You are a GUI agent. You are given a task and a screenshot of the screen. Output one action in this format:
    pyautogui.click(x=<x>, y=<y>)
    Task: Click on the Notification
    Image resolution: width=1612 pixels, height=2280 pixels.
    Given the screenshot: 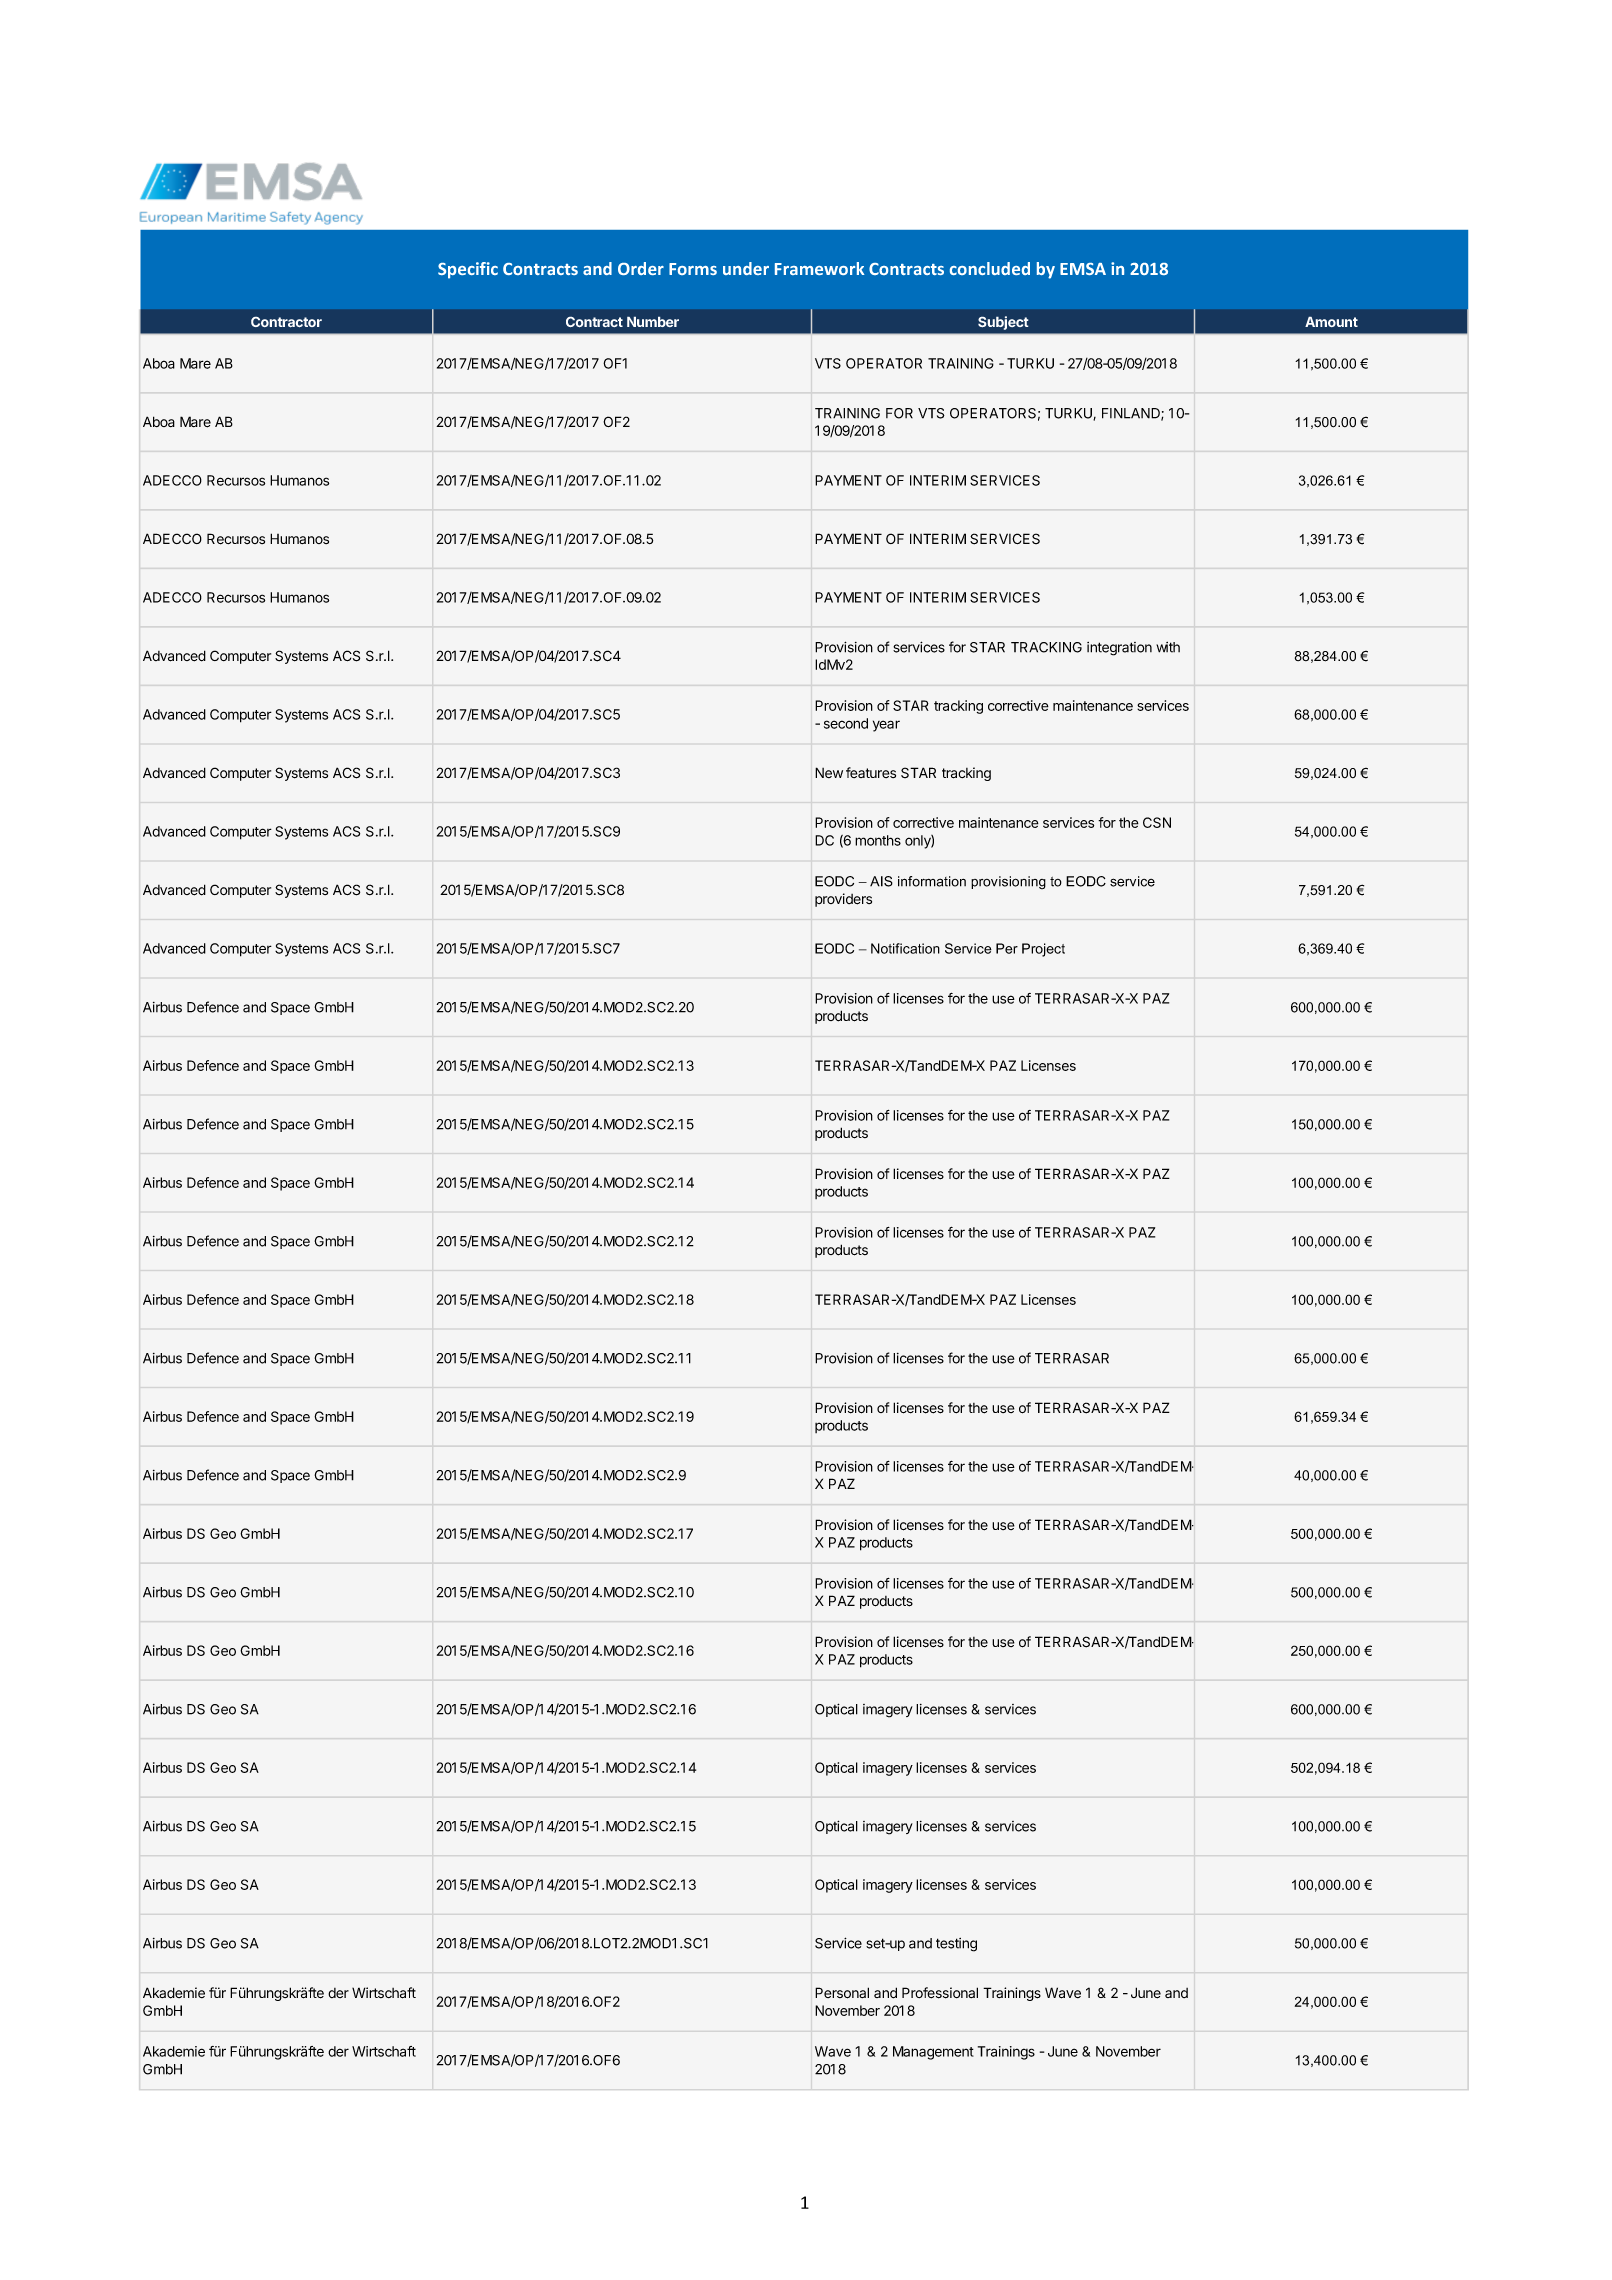 What is the action you would take?
    pyautogui.click(x=905, y=948)
